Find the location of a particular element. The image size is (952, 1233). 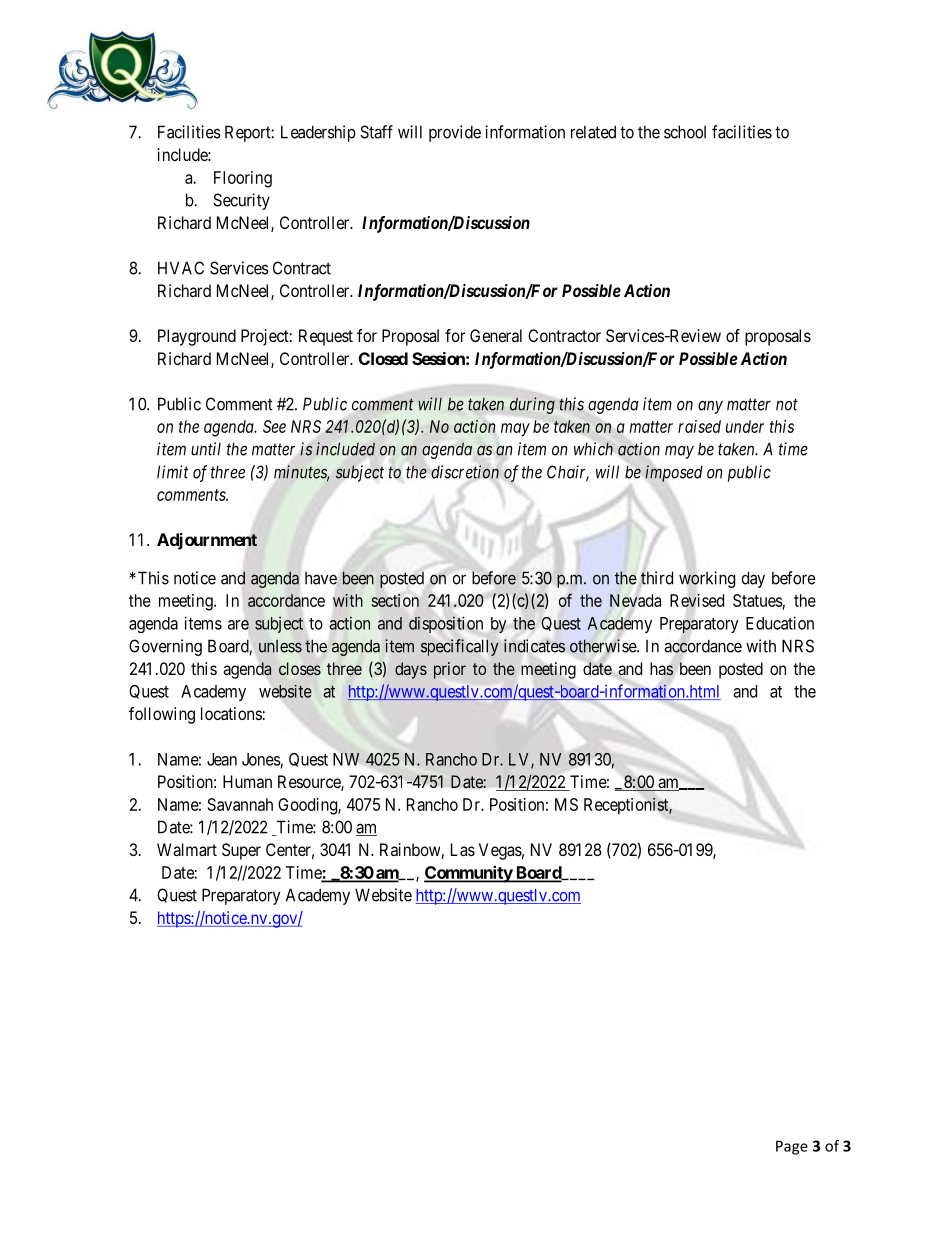

school is located at coordinates (685, 132).
